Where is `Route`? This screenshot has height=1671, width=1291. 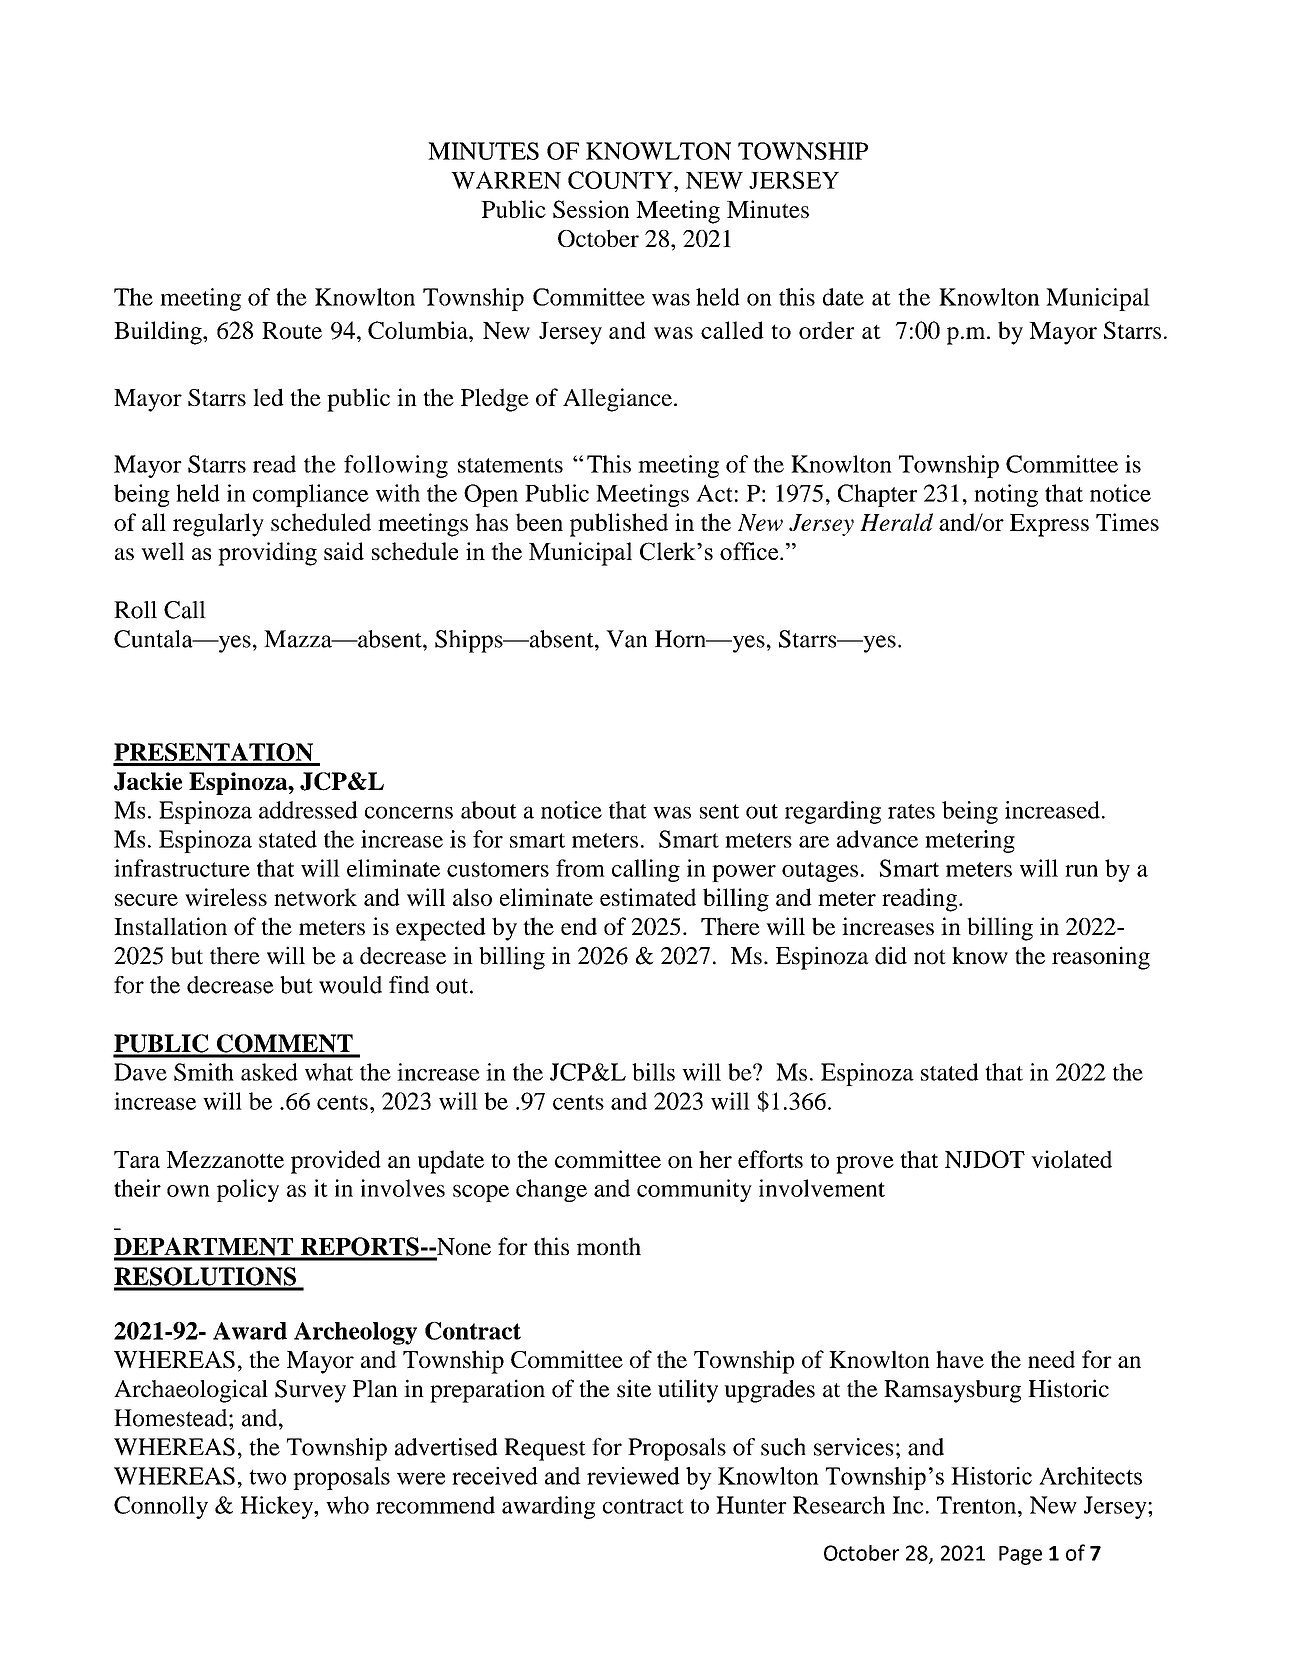 Route is located at coordinates (292, 330).
